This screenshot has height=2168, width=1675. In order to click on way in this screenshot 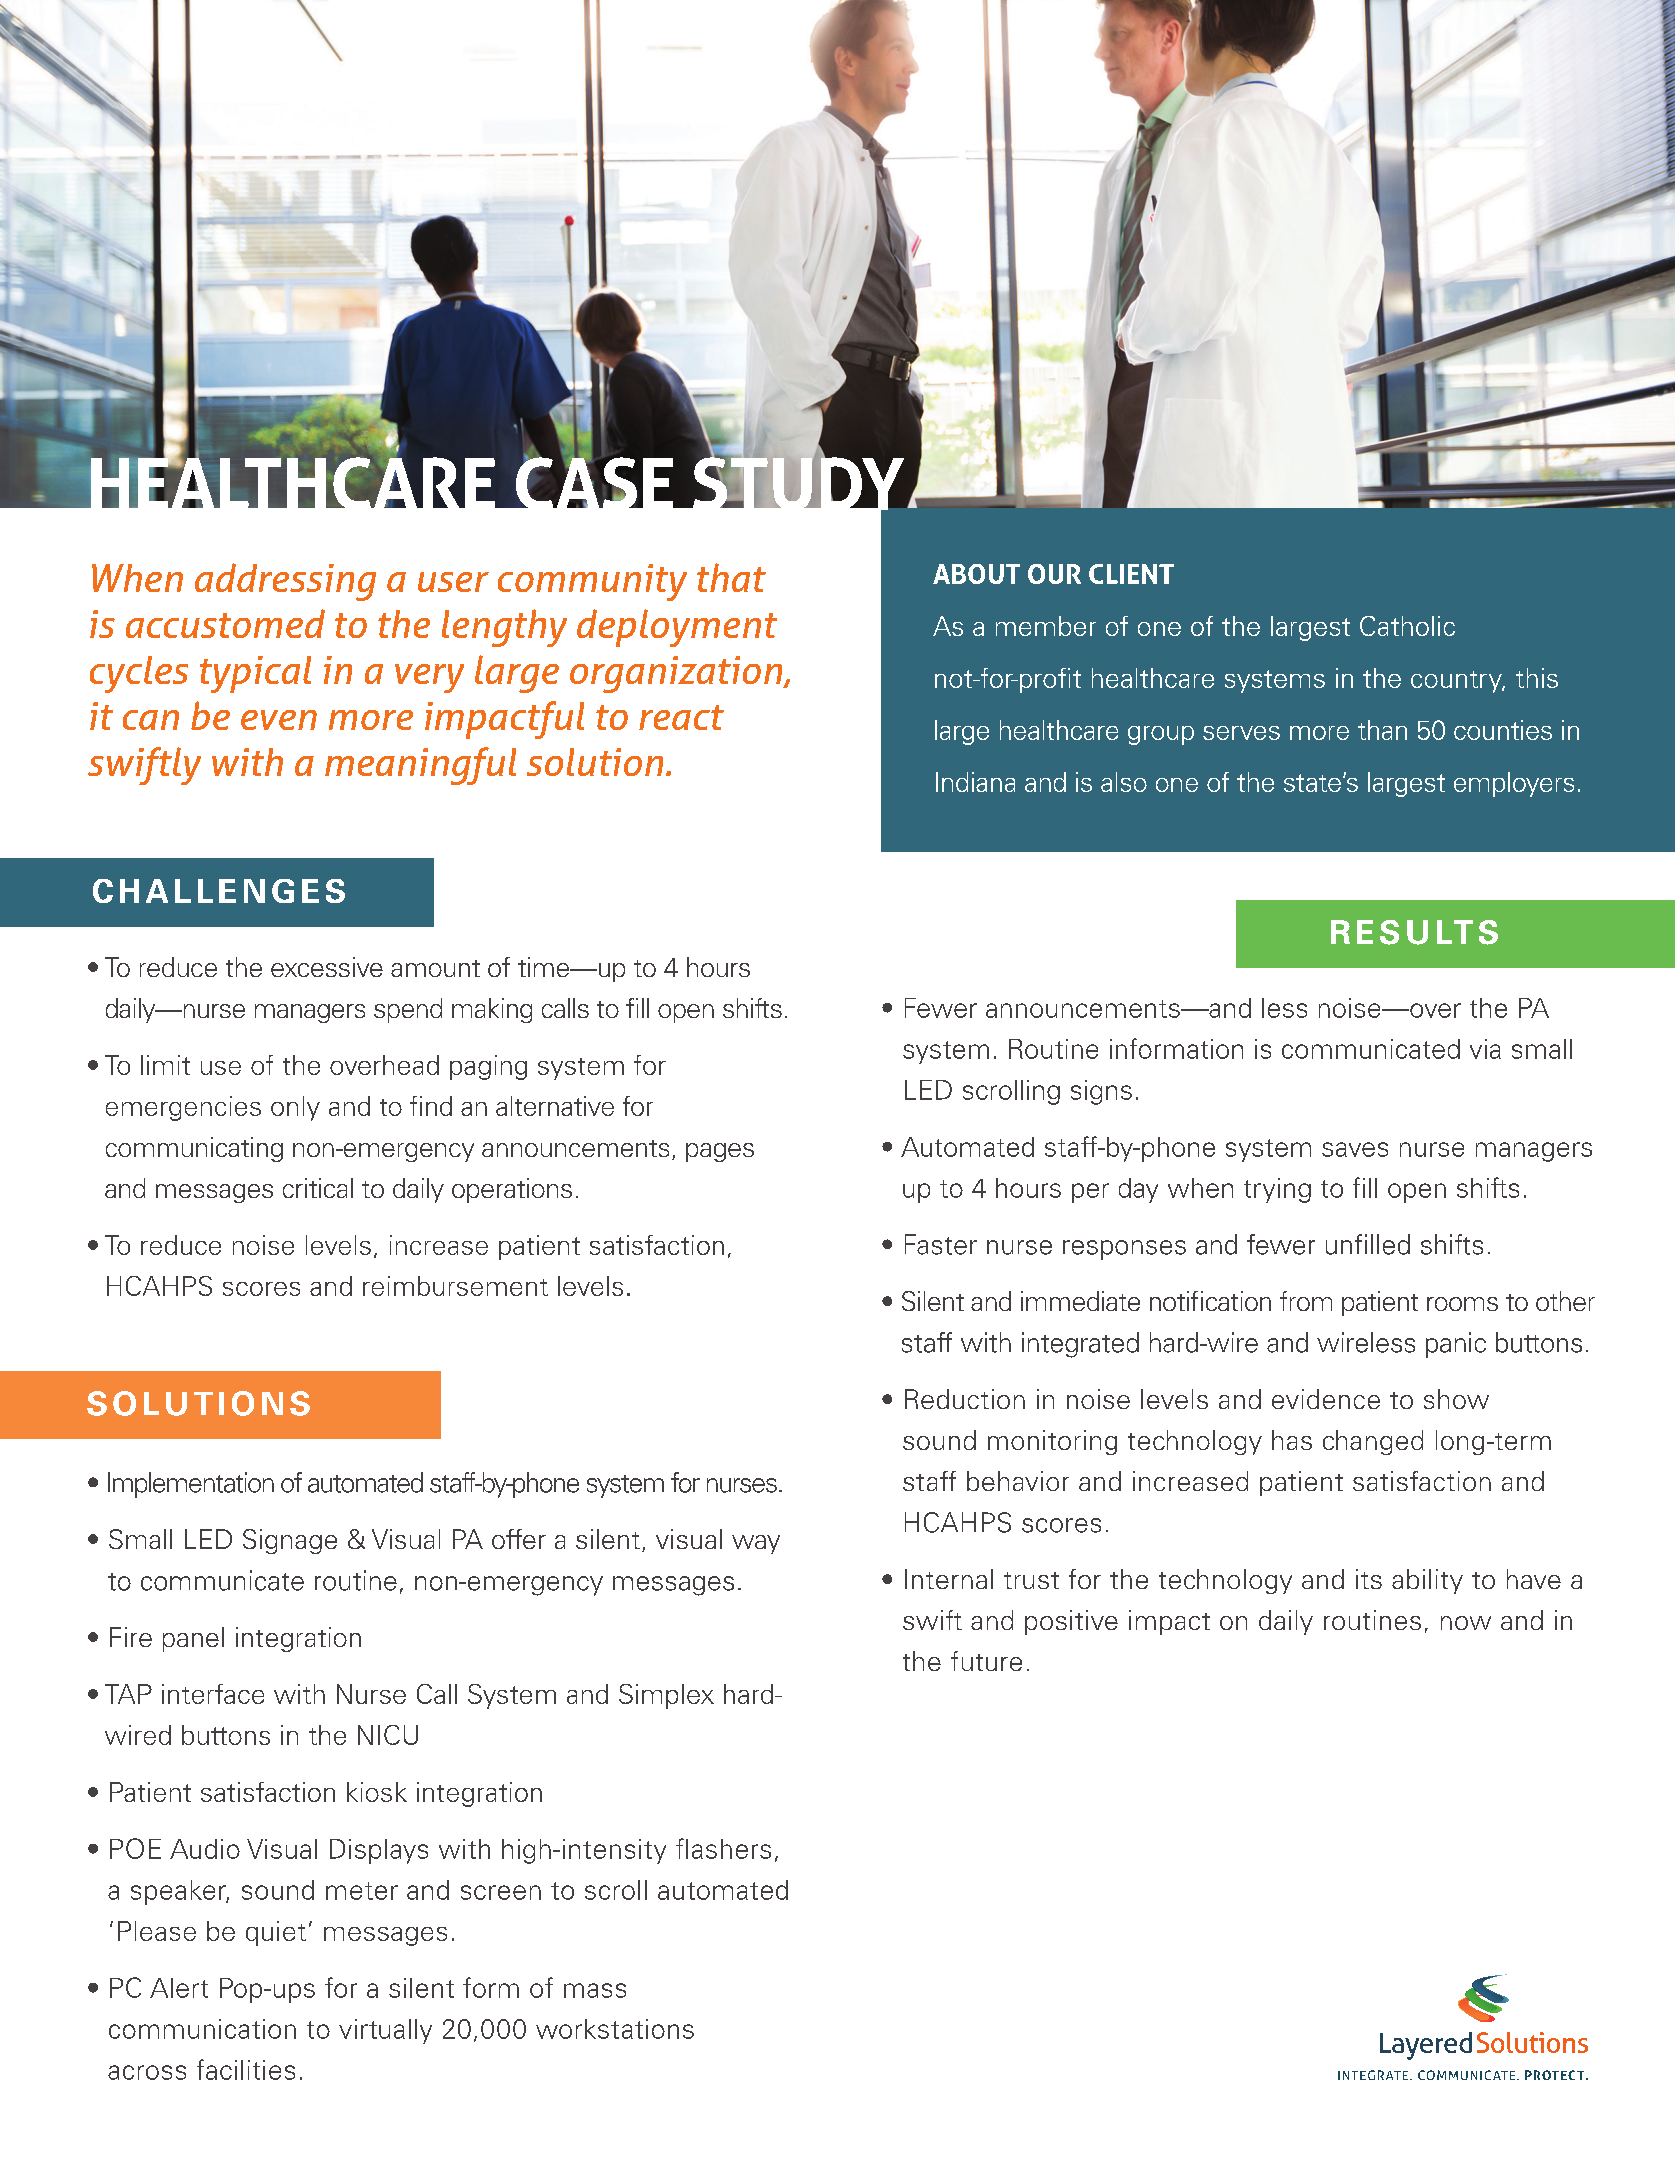, I will do `click(756, 1544)`.
